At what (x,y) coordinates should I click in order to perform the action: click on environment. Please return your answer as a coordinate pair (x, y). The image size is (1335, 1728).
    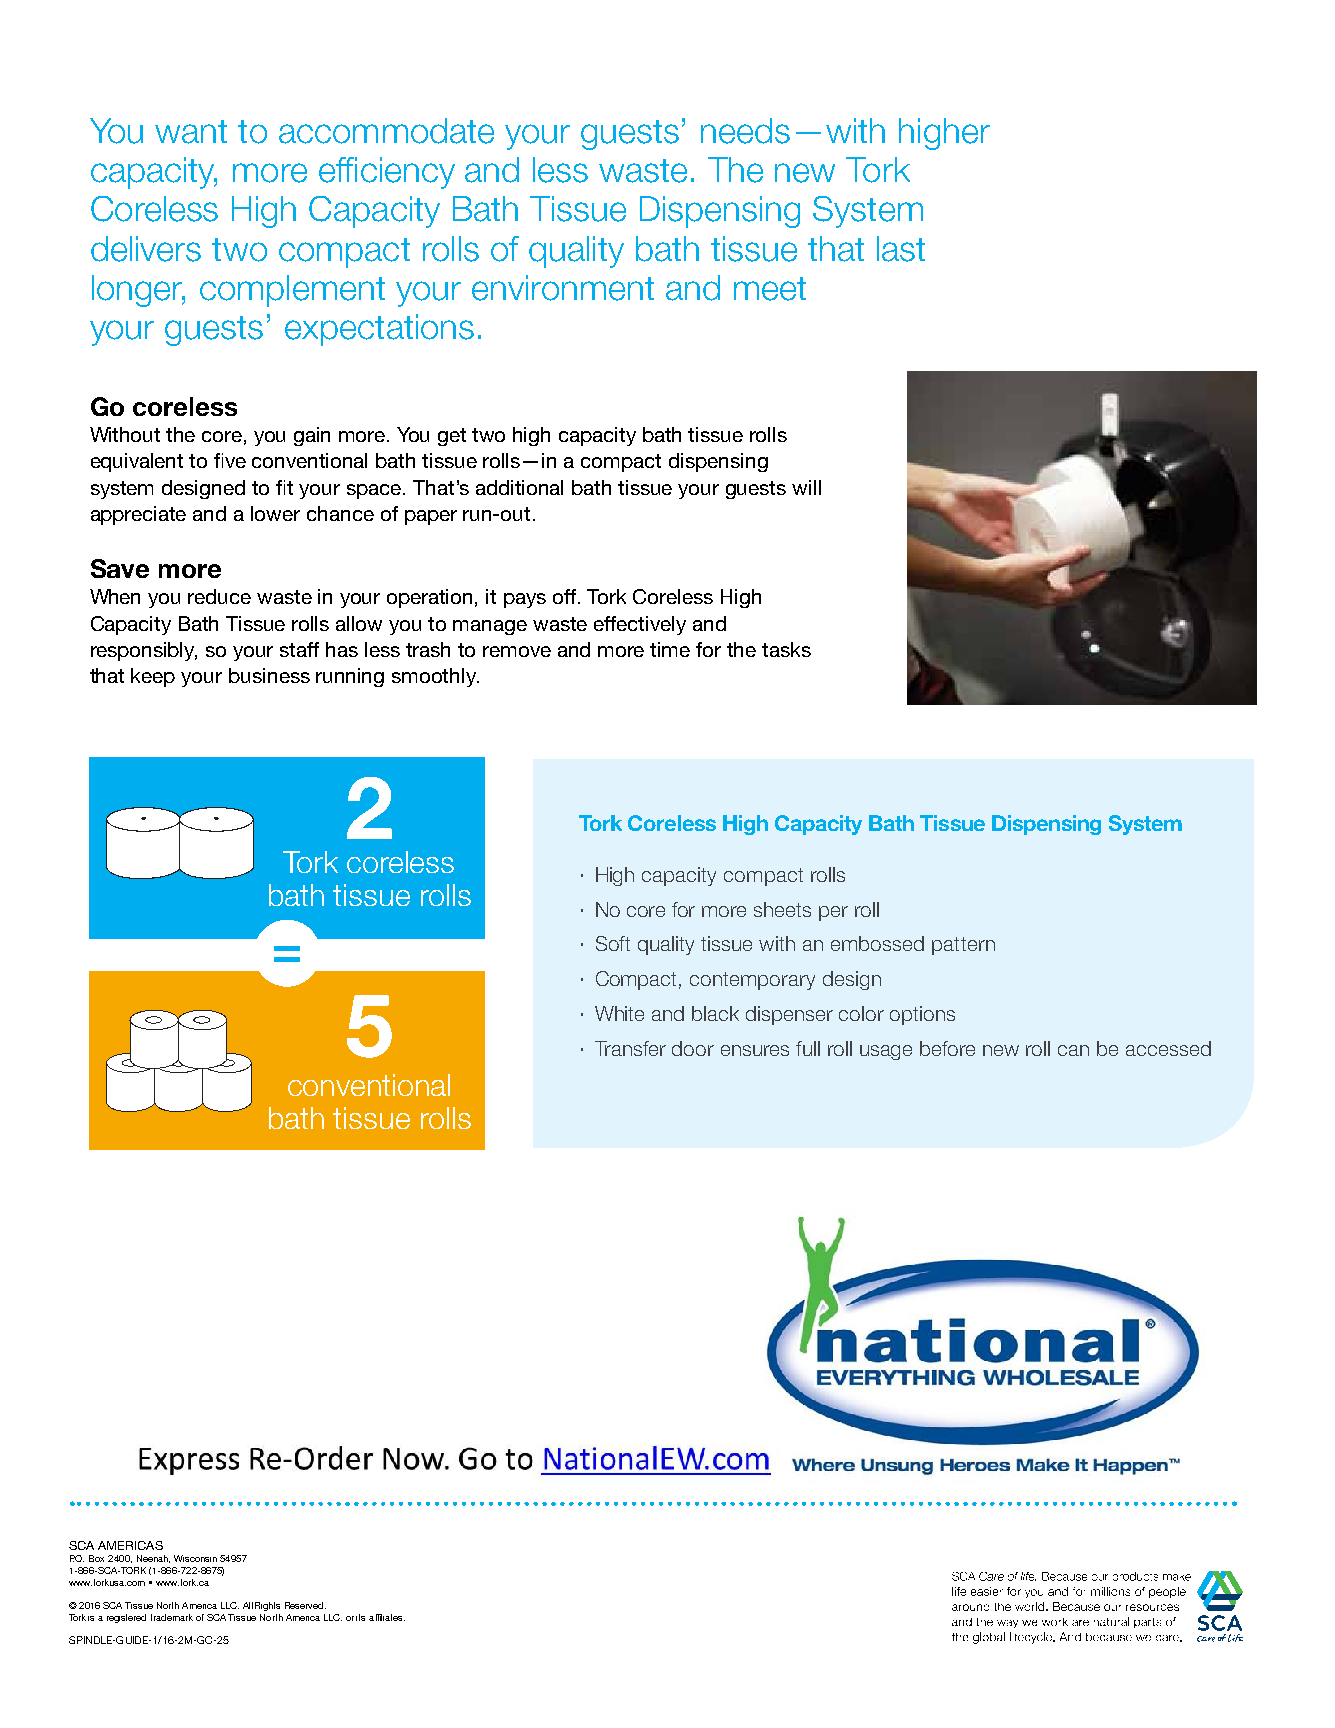
    Looking at the image, I should click on (563, 288).
